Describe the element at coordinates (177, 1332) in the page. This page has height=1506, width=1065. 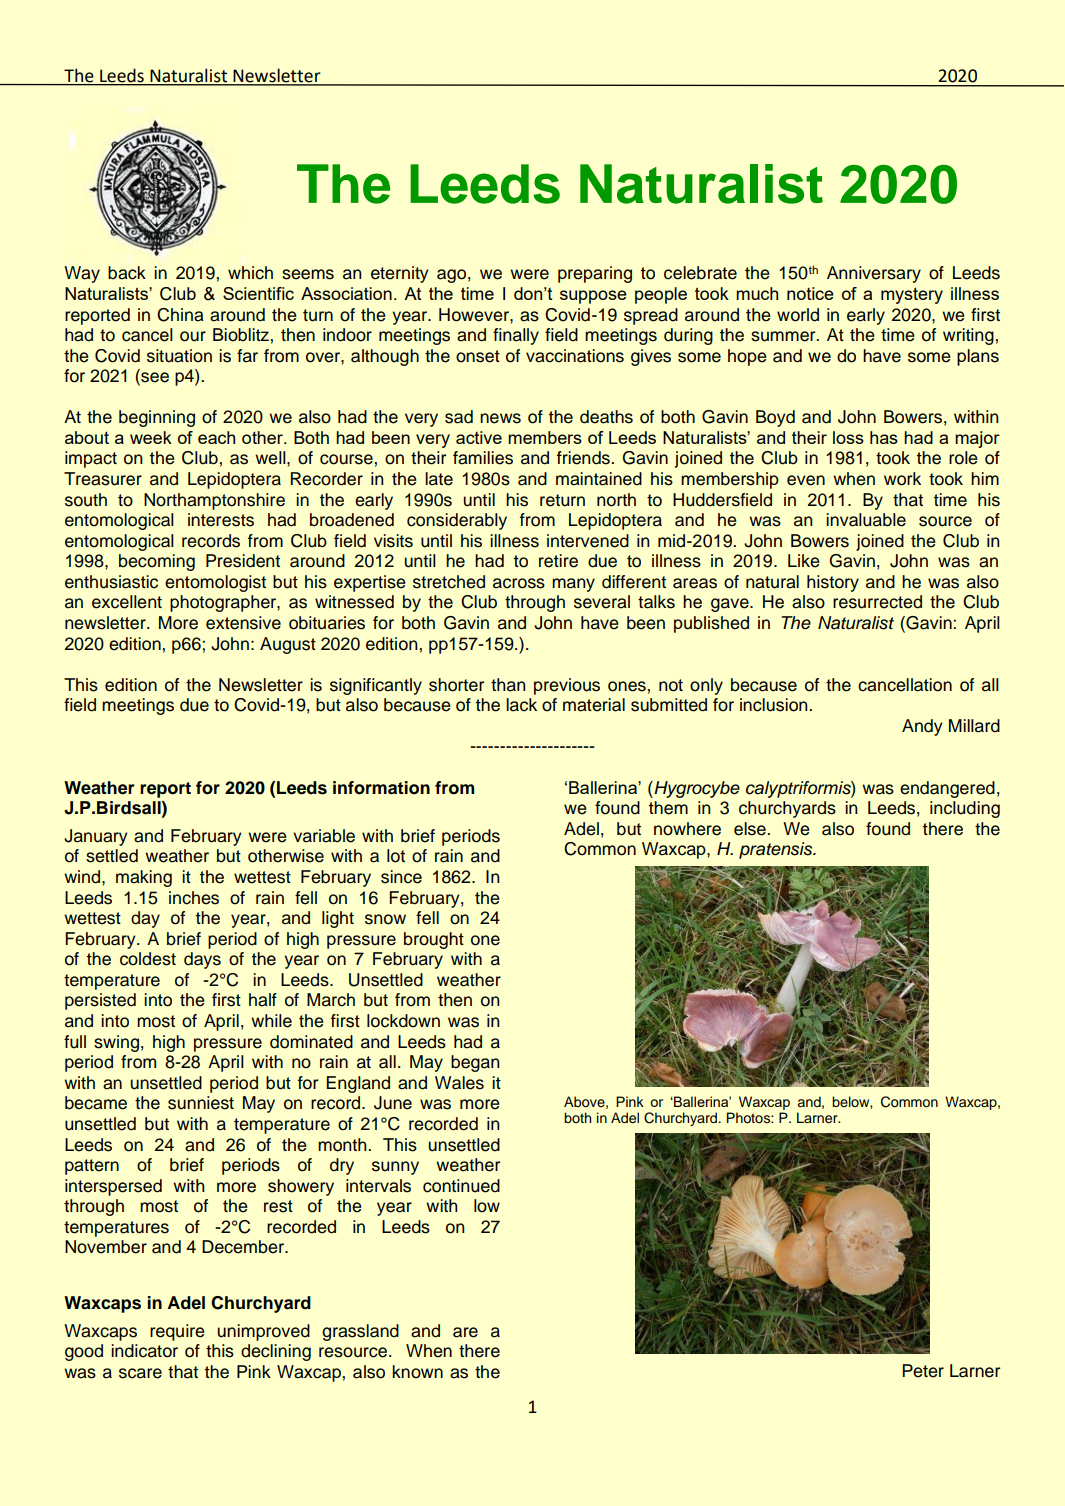
I see `require` at that location.
